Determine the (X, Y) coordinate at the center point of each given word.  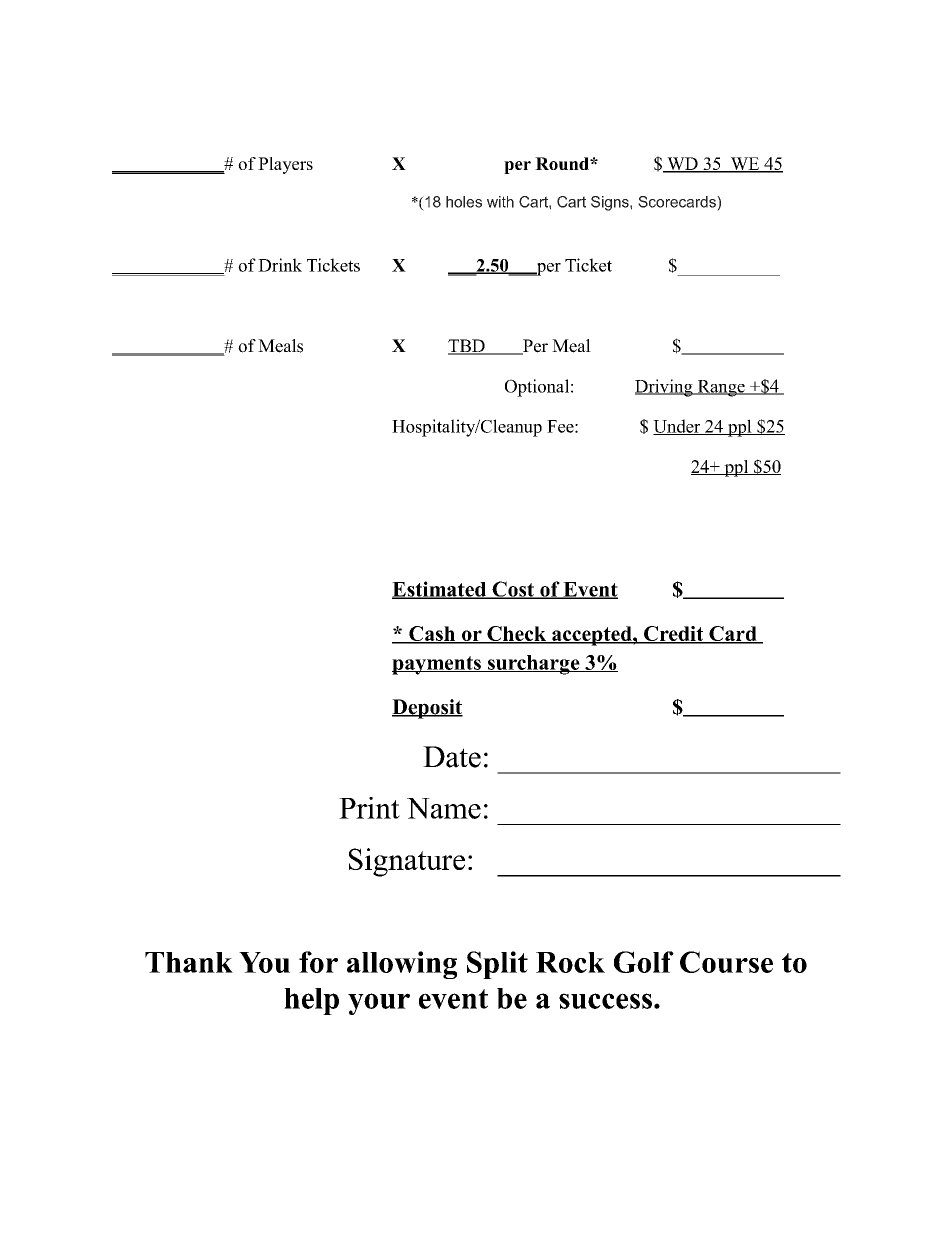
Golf (644, 962)
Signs (611, 203)
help (311, 1001)
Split (497, 965)
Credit (674, 635)
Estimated (440, 590)
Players (285, 165)
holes (464, 202)
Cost (513, 590)
